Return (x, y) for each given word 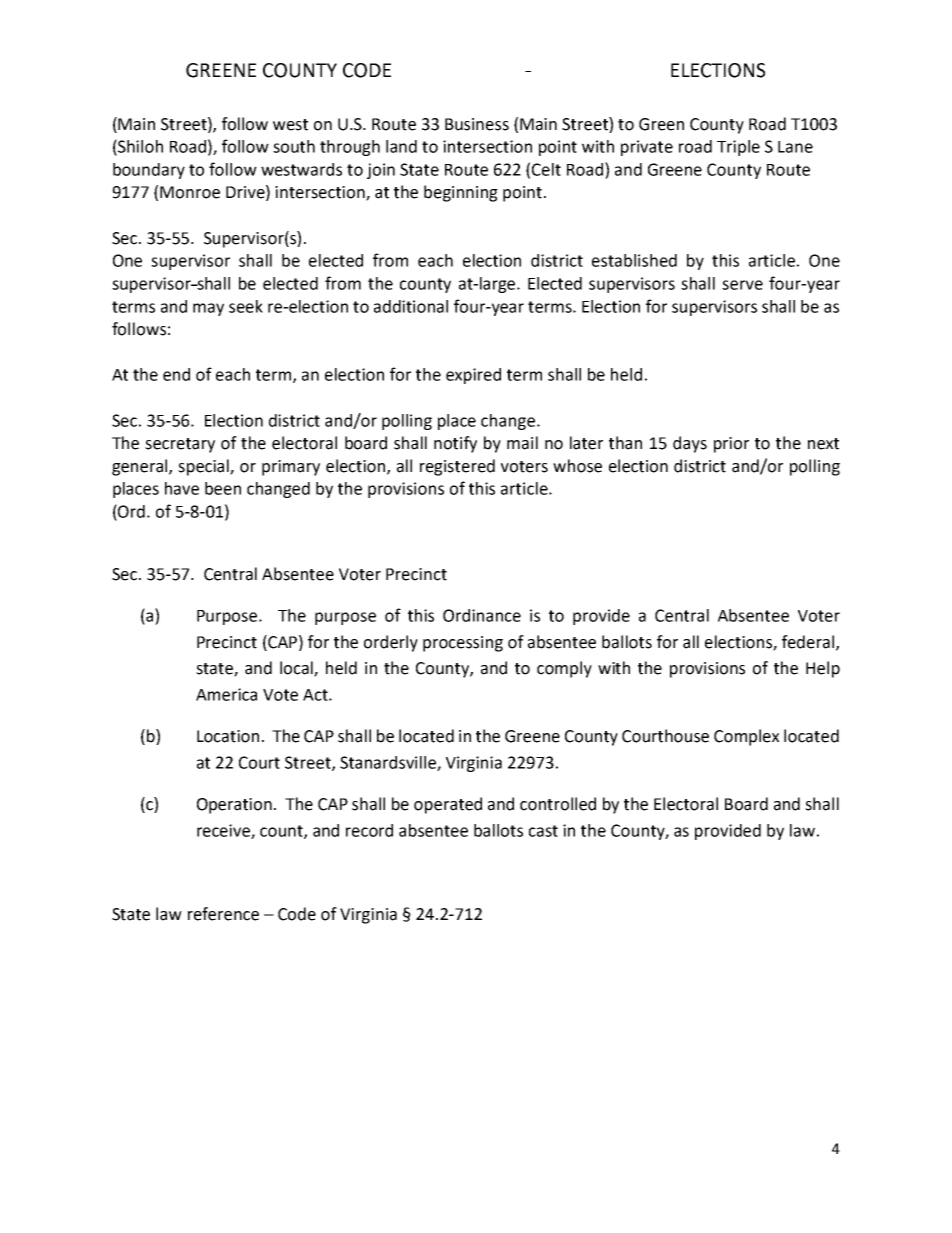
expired (473, 376)
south (294, 146)
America (226, 694)
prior (731, 445)
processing (463, 644)
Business (477, 124)
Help (823, 669)
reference (223, 914)
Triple (738, 148)
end (176, 374)
